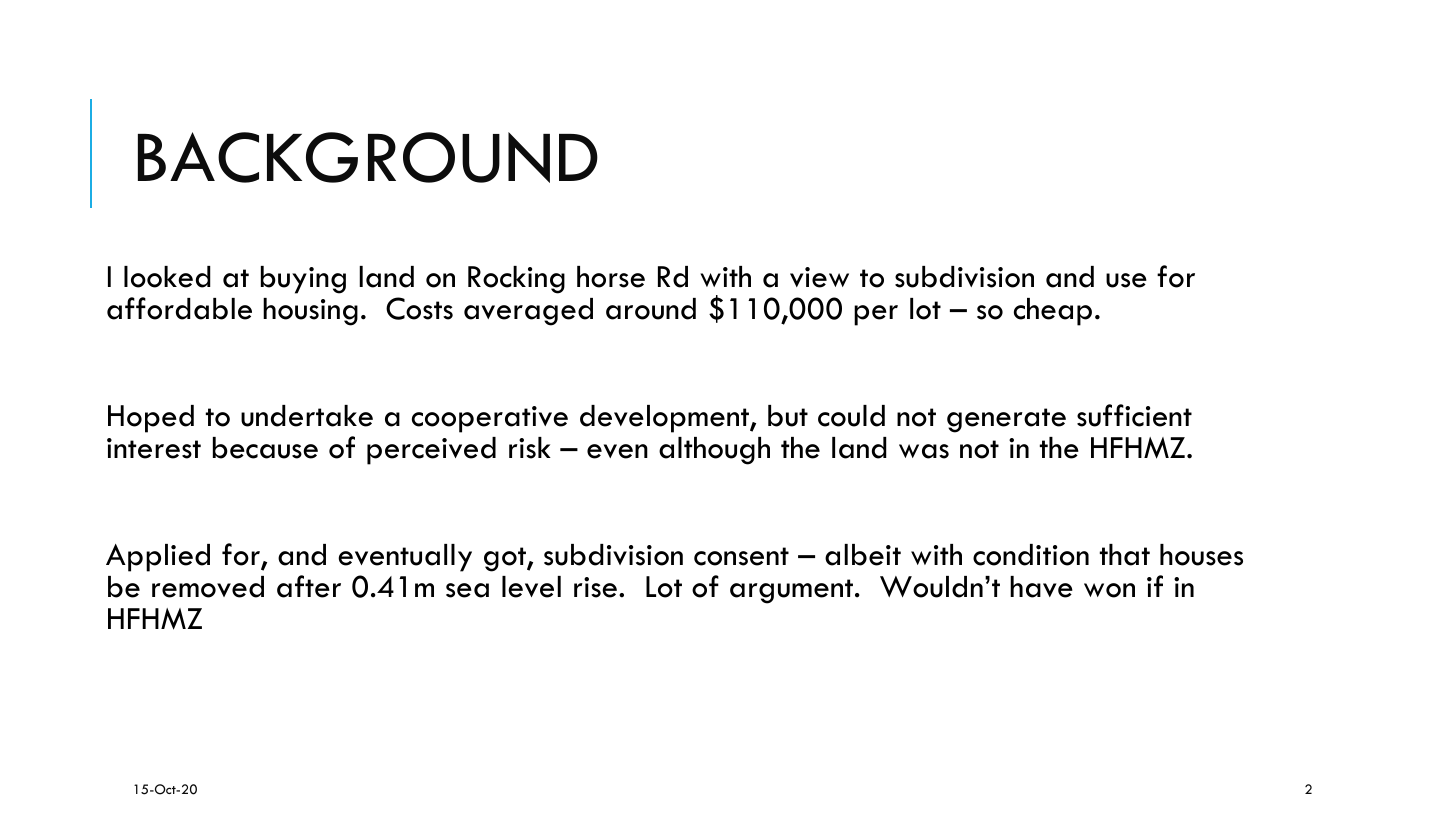  I want to click on after, so click(309, 586).
